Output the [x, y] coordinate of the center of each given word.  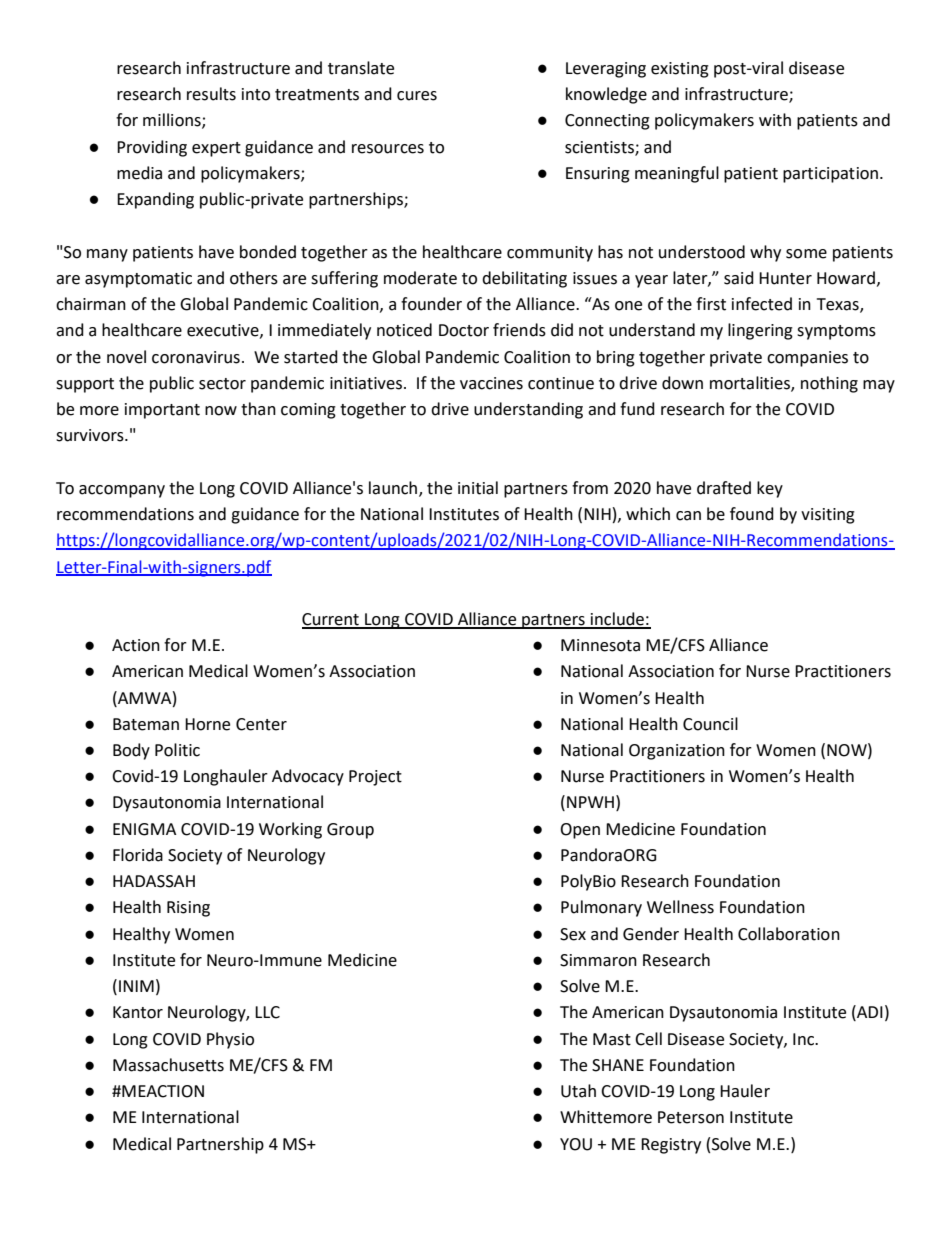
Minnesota [600, 645]
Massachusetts [168, 1065]
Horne [207, 724]
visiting [828, 516]
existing [680, 70]
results [211, 94]
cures [417, 96]
